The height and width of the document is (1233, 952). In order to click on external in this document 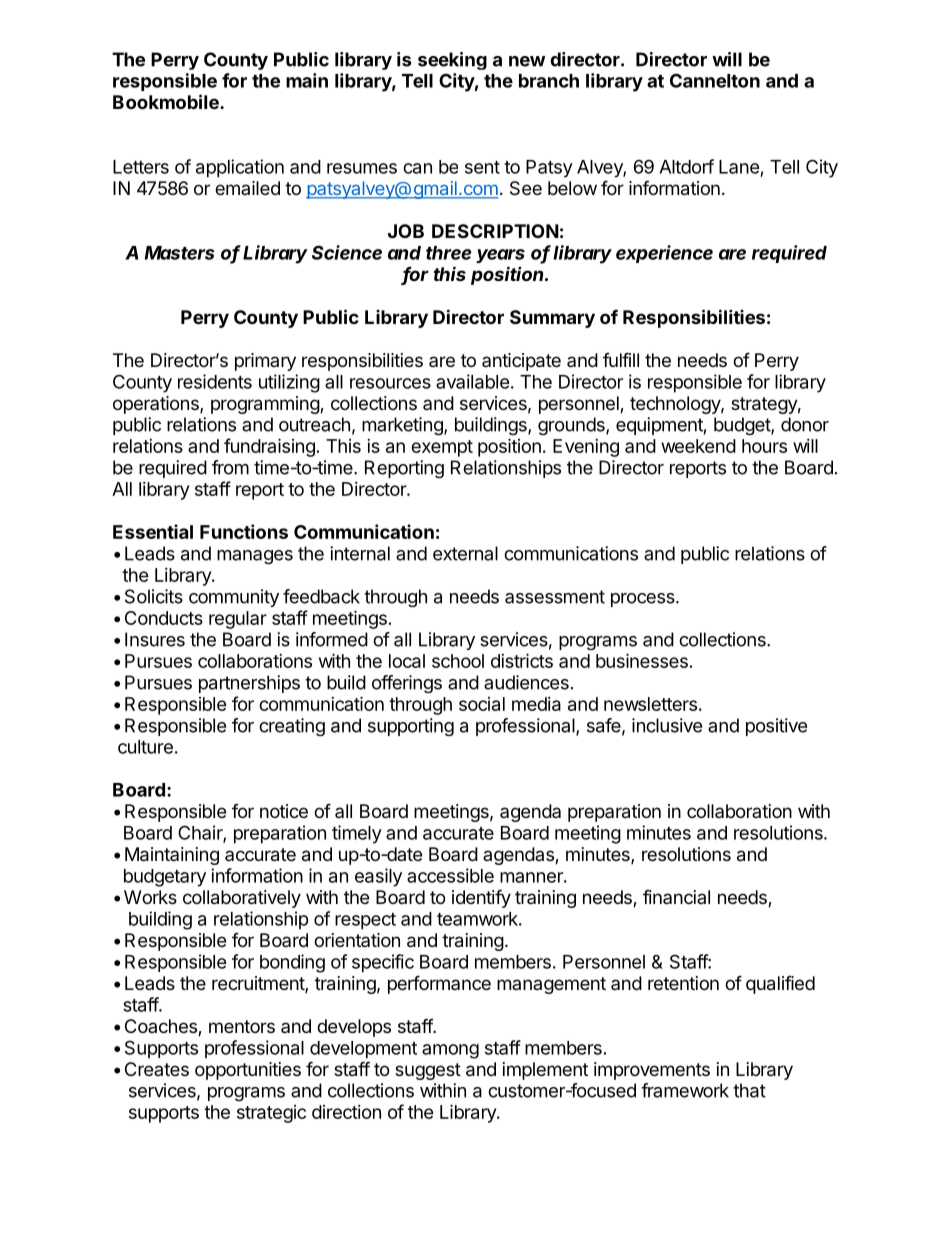, I will do `click(465, 553)`.
